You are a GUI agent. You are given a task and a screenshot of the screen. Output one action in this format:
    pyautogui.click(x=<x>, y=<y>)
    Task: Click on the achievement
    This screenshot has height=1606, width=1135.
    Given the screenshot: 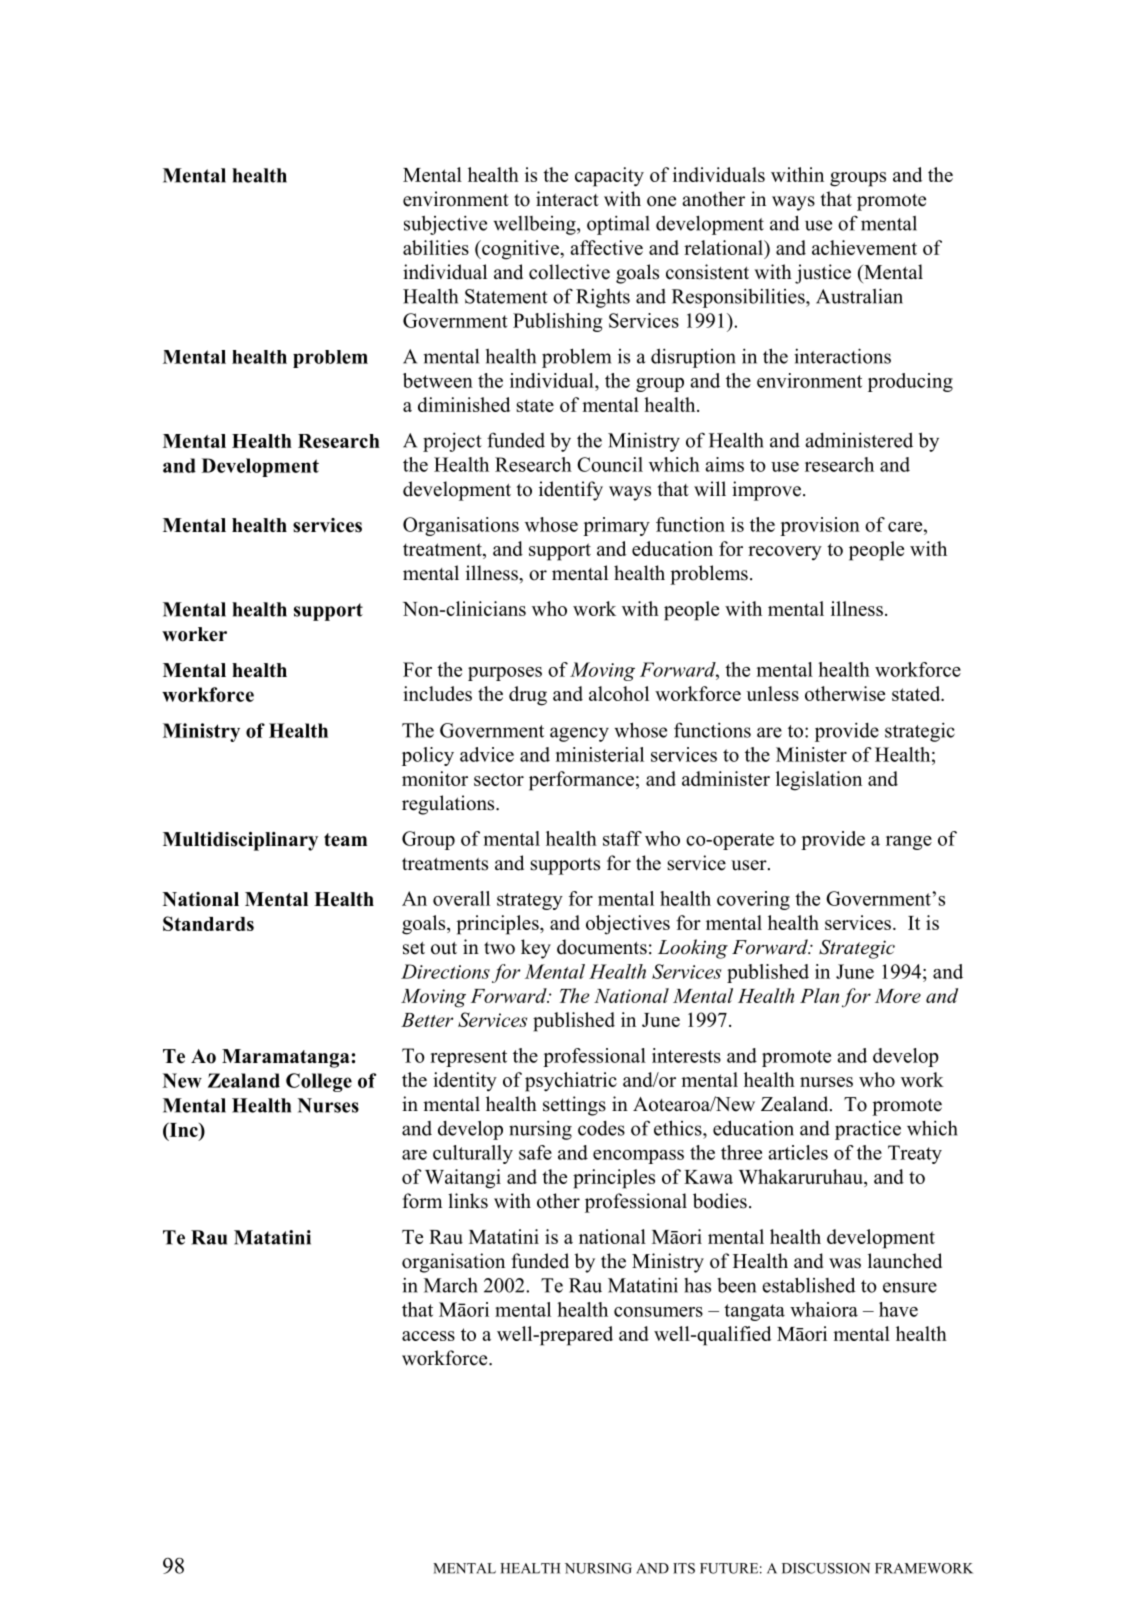 What is the action you would take?
    pyautogui.click(x=864, y=247)
